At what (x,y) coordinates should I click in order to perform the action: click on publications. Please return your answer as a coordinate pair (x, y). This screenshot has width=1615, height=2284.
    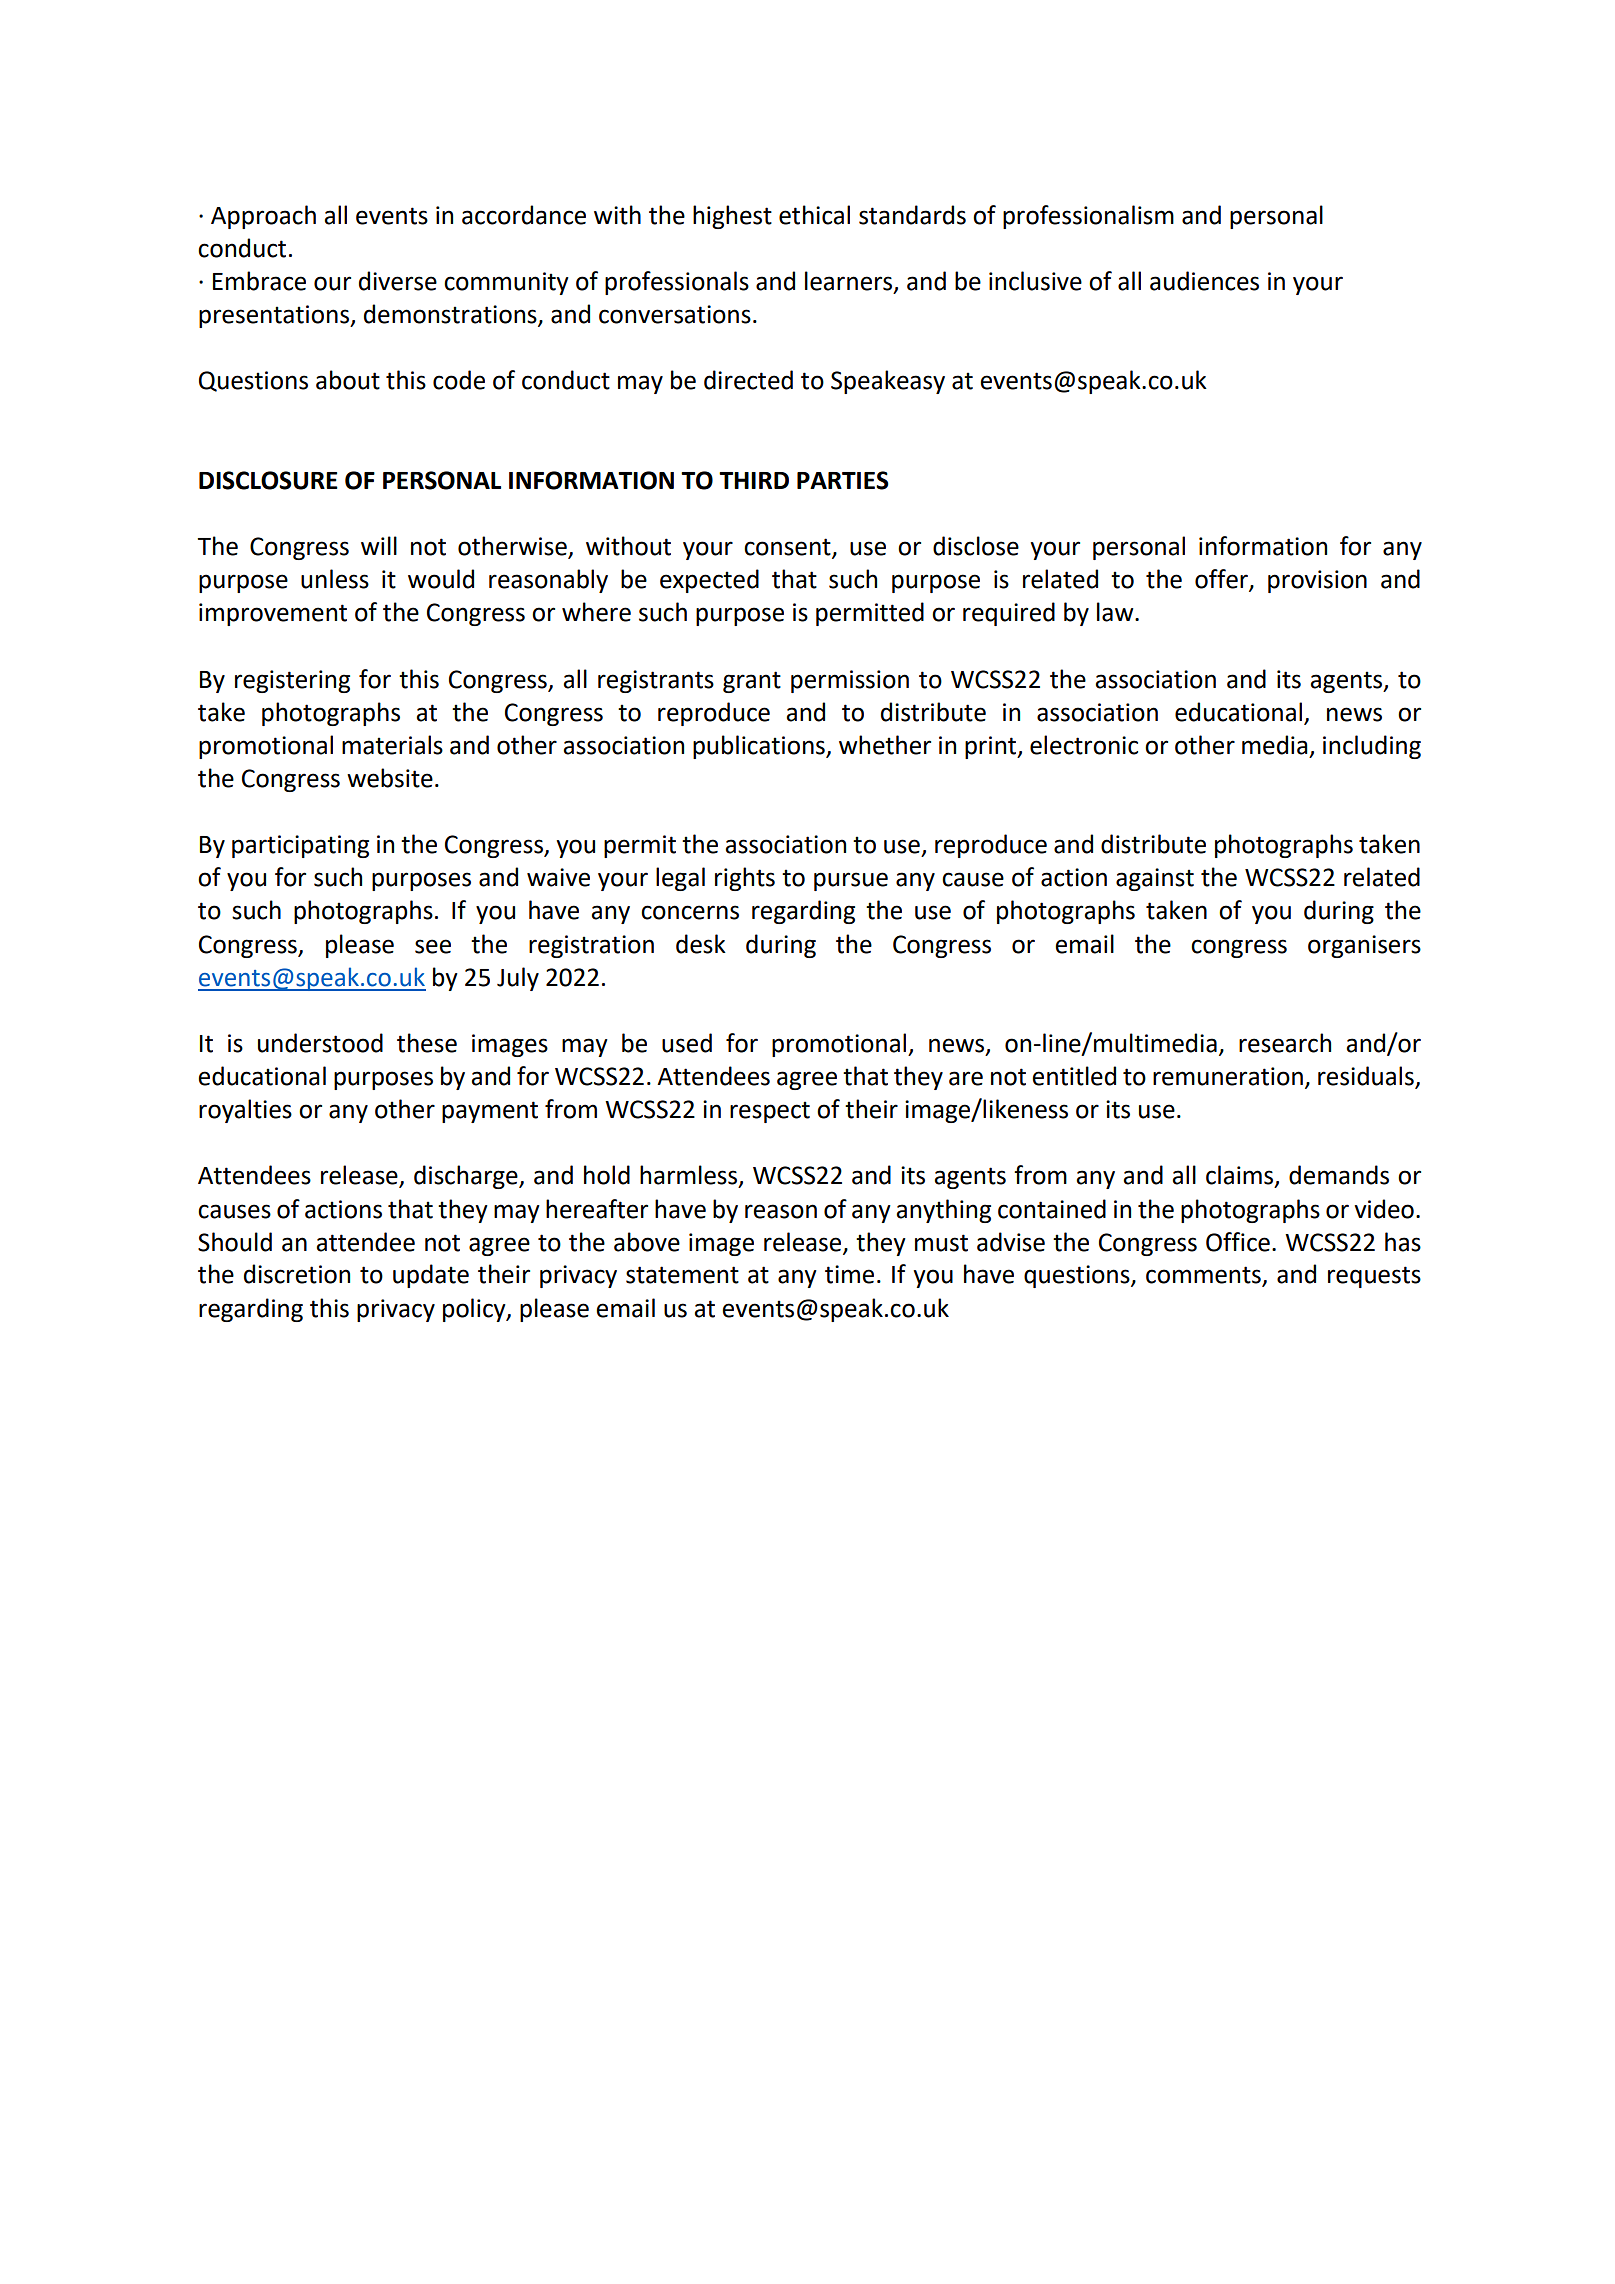
    Looking at the image, I should click on (760, 747).
